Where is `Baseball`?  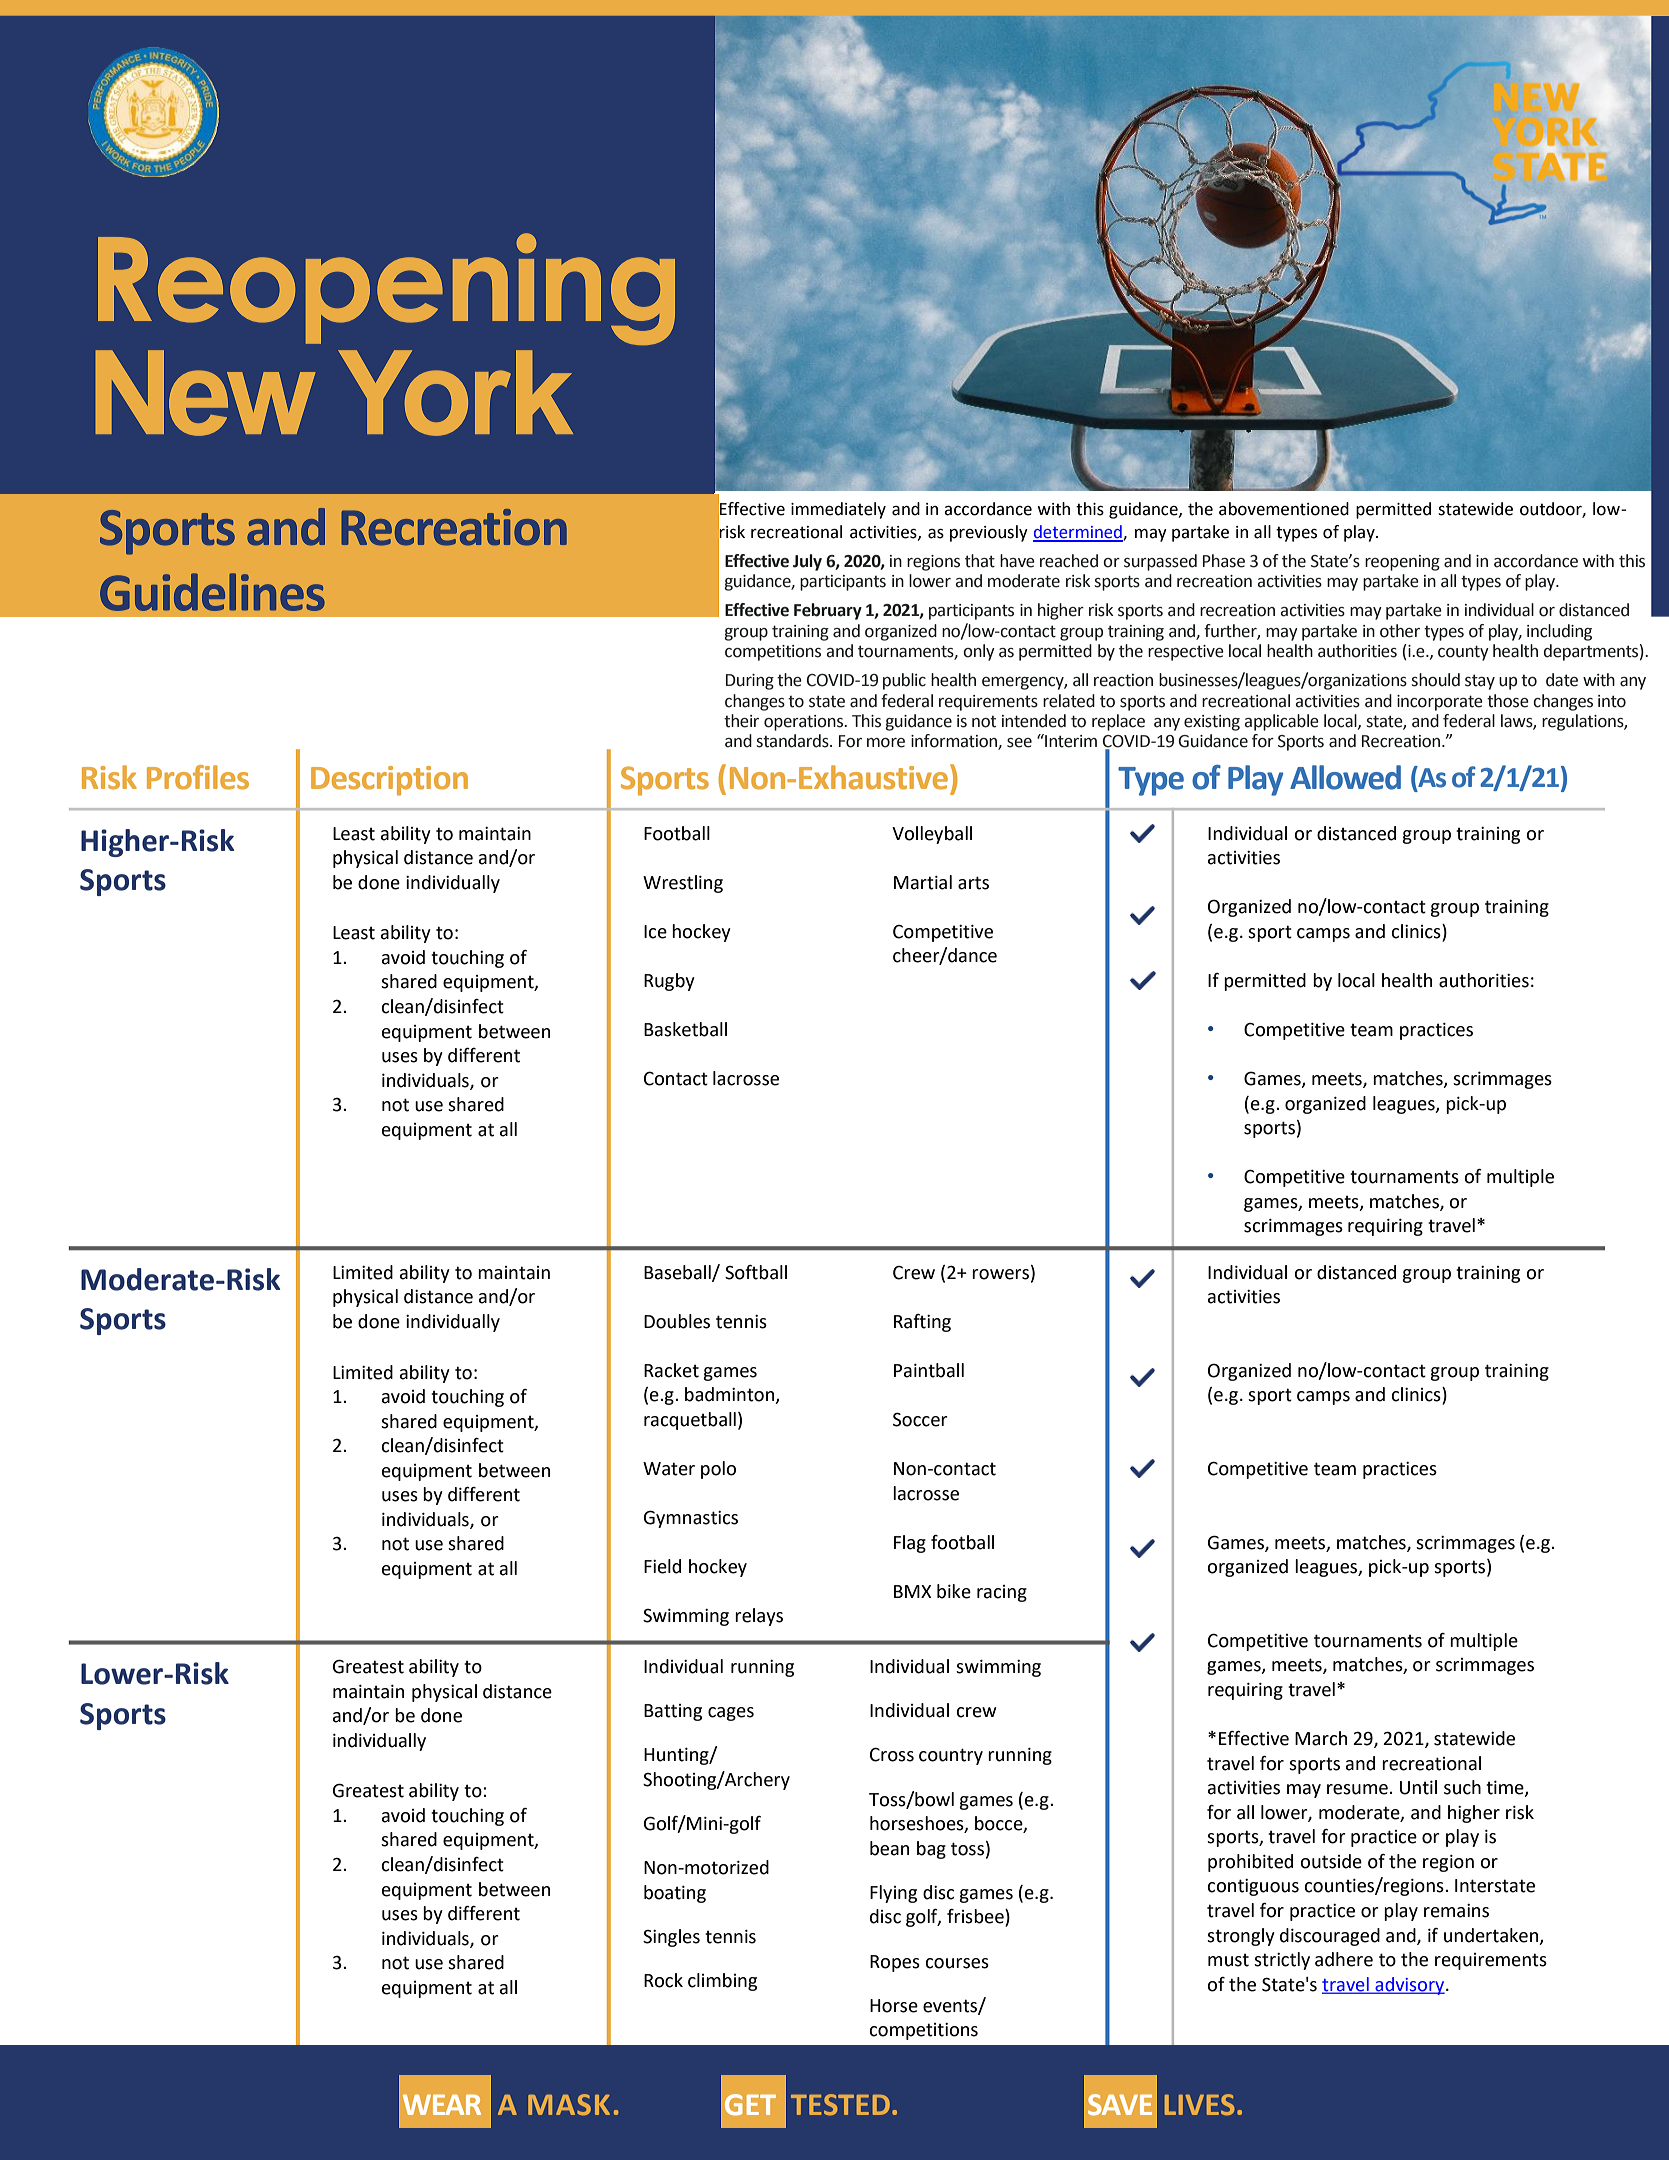
Baseball is located at coordinates (678, 1273).
